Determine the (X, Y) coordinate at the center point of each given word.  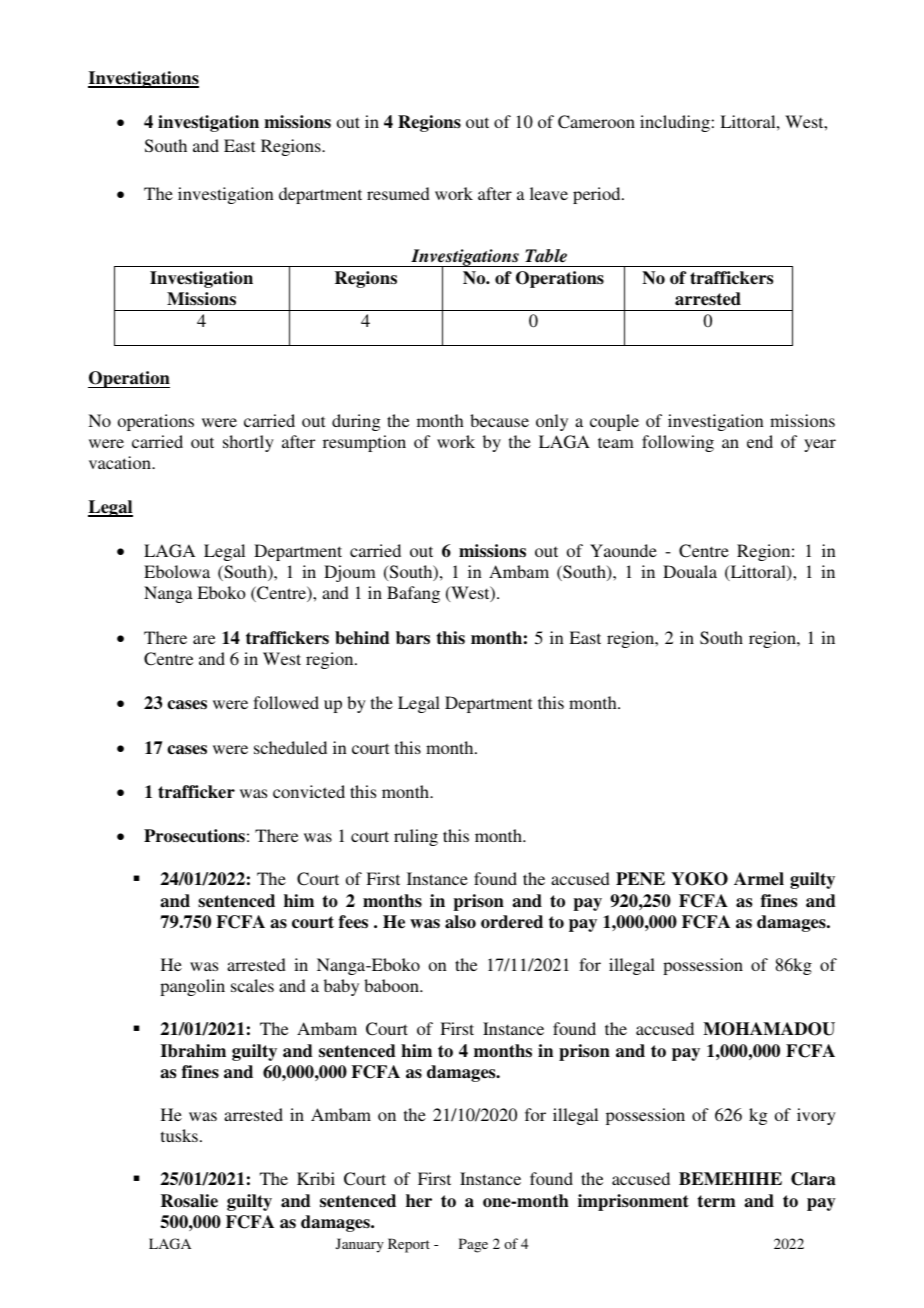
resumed (398, 193)
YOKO (699, 879)
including (675, 123)
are (204, 639)
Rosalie (189, 1201)
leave (549, 193)
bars (413, 638)
